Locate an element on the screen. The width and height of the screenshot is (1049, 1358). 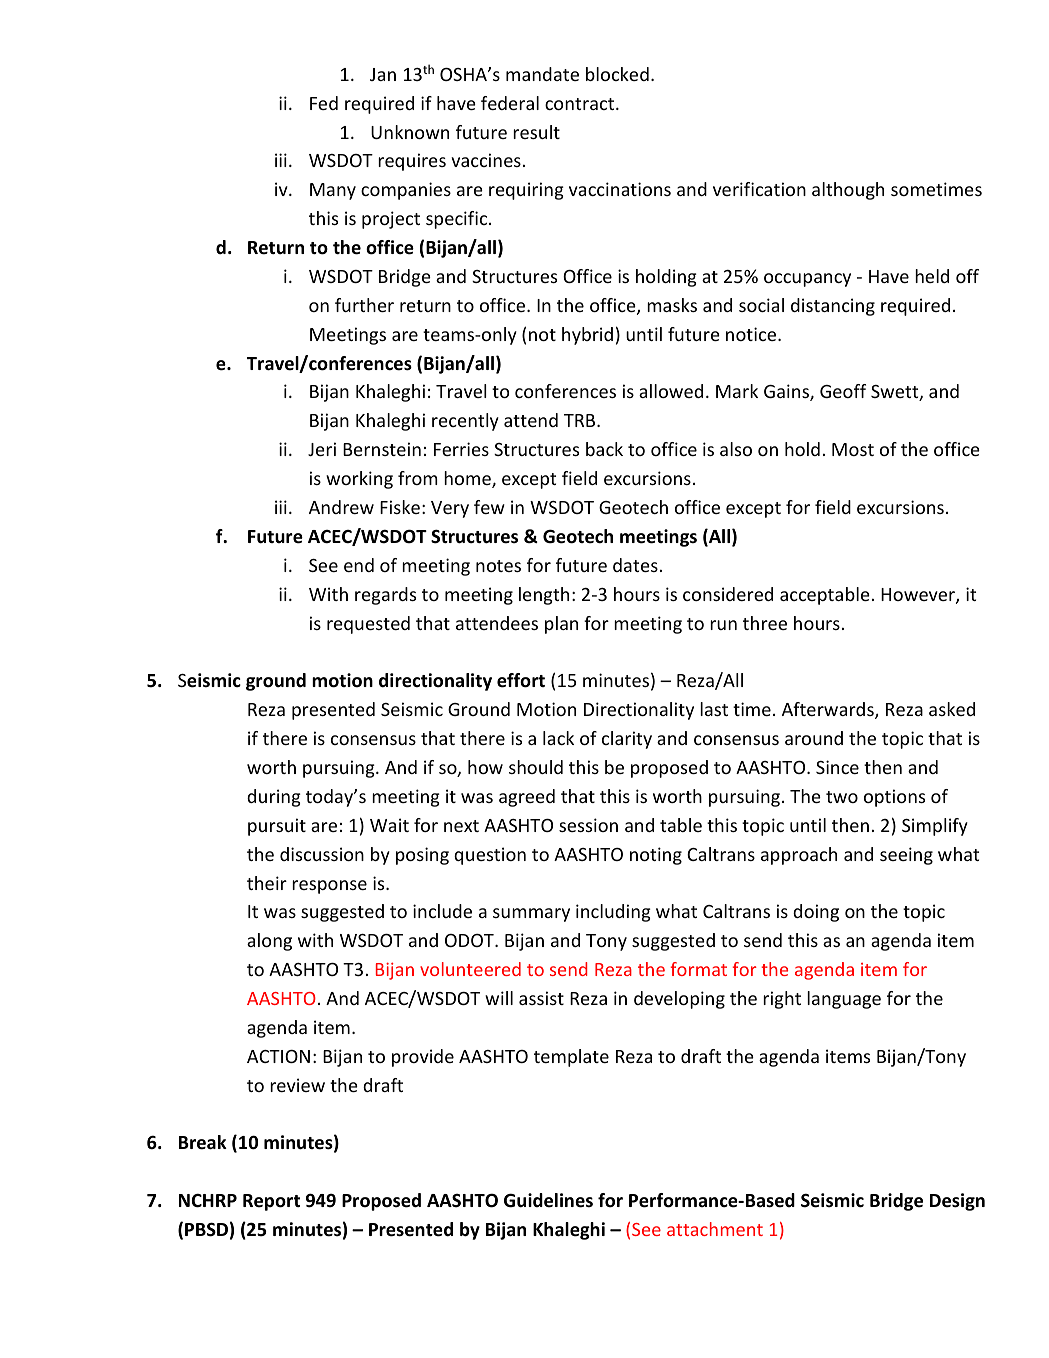
Many is located at coordinates (333, 191).
